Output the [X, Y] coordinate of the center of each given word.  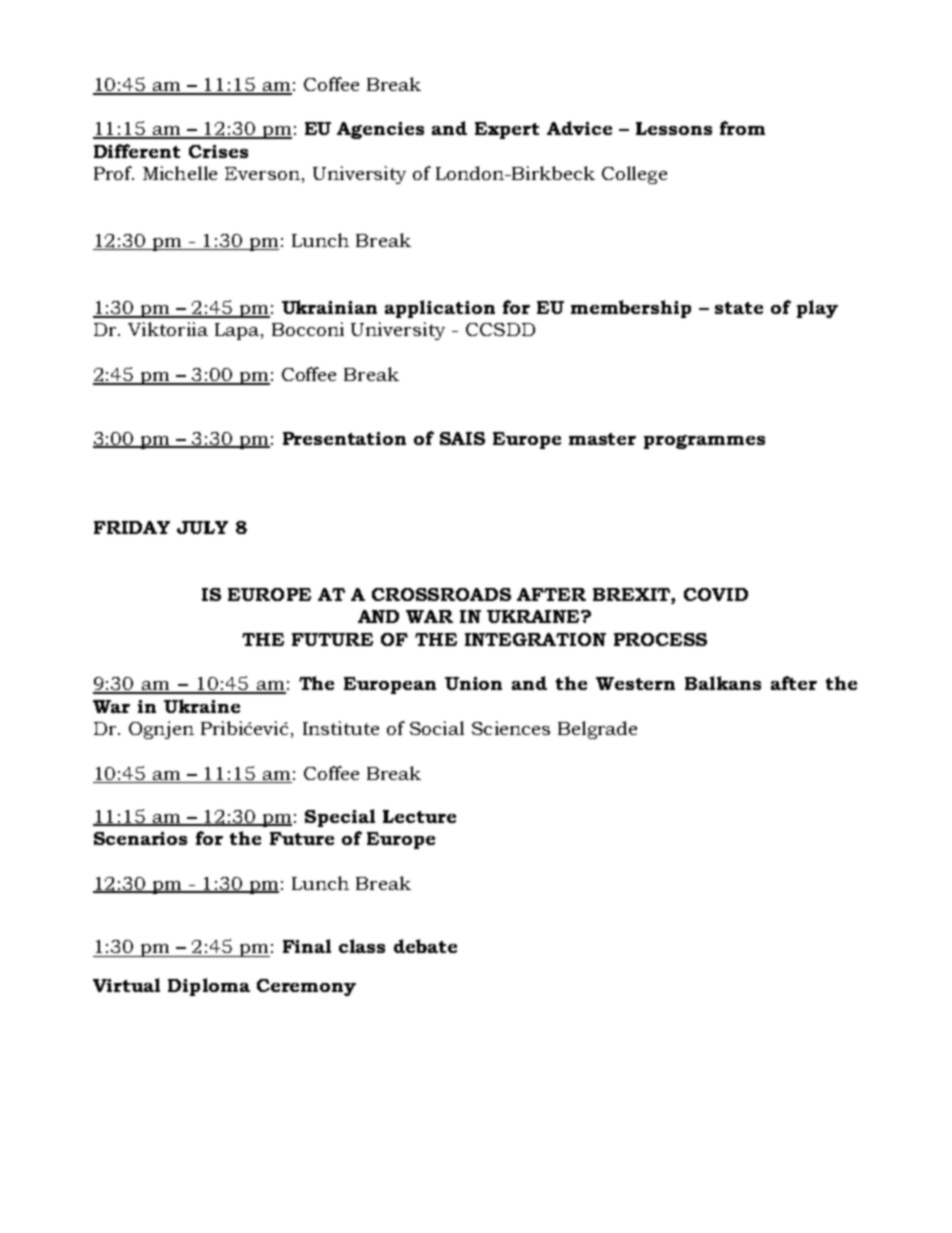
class [362, 946]
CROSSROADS [441, 594]
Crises [218, 151]
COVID [716, 594]
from [742, 128]
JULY [202, 527]
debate [425, 946]
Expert [507, 130]
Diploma [209, 987]
